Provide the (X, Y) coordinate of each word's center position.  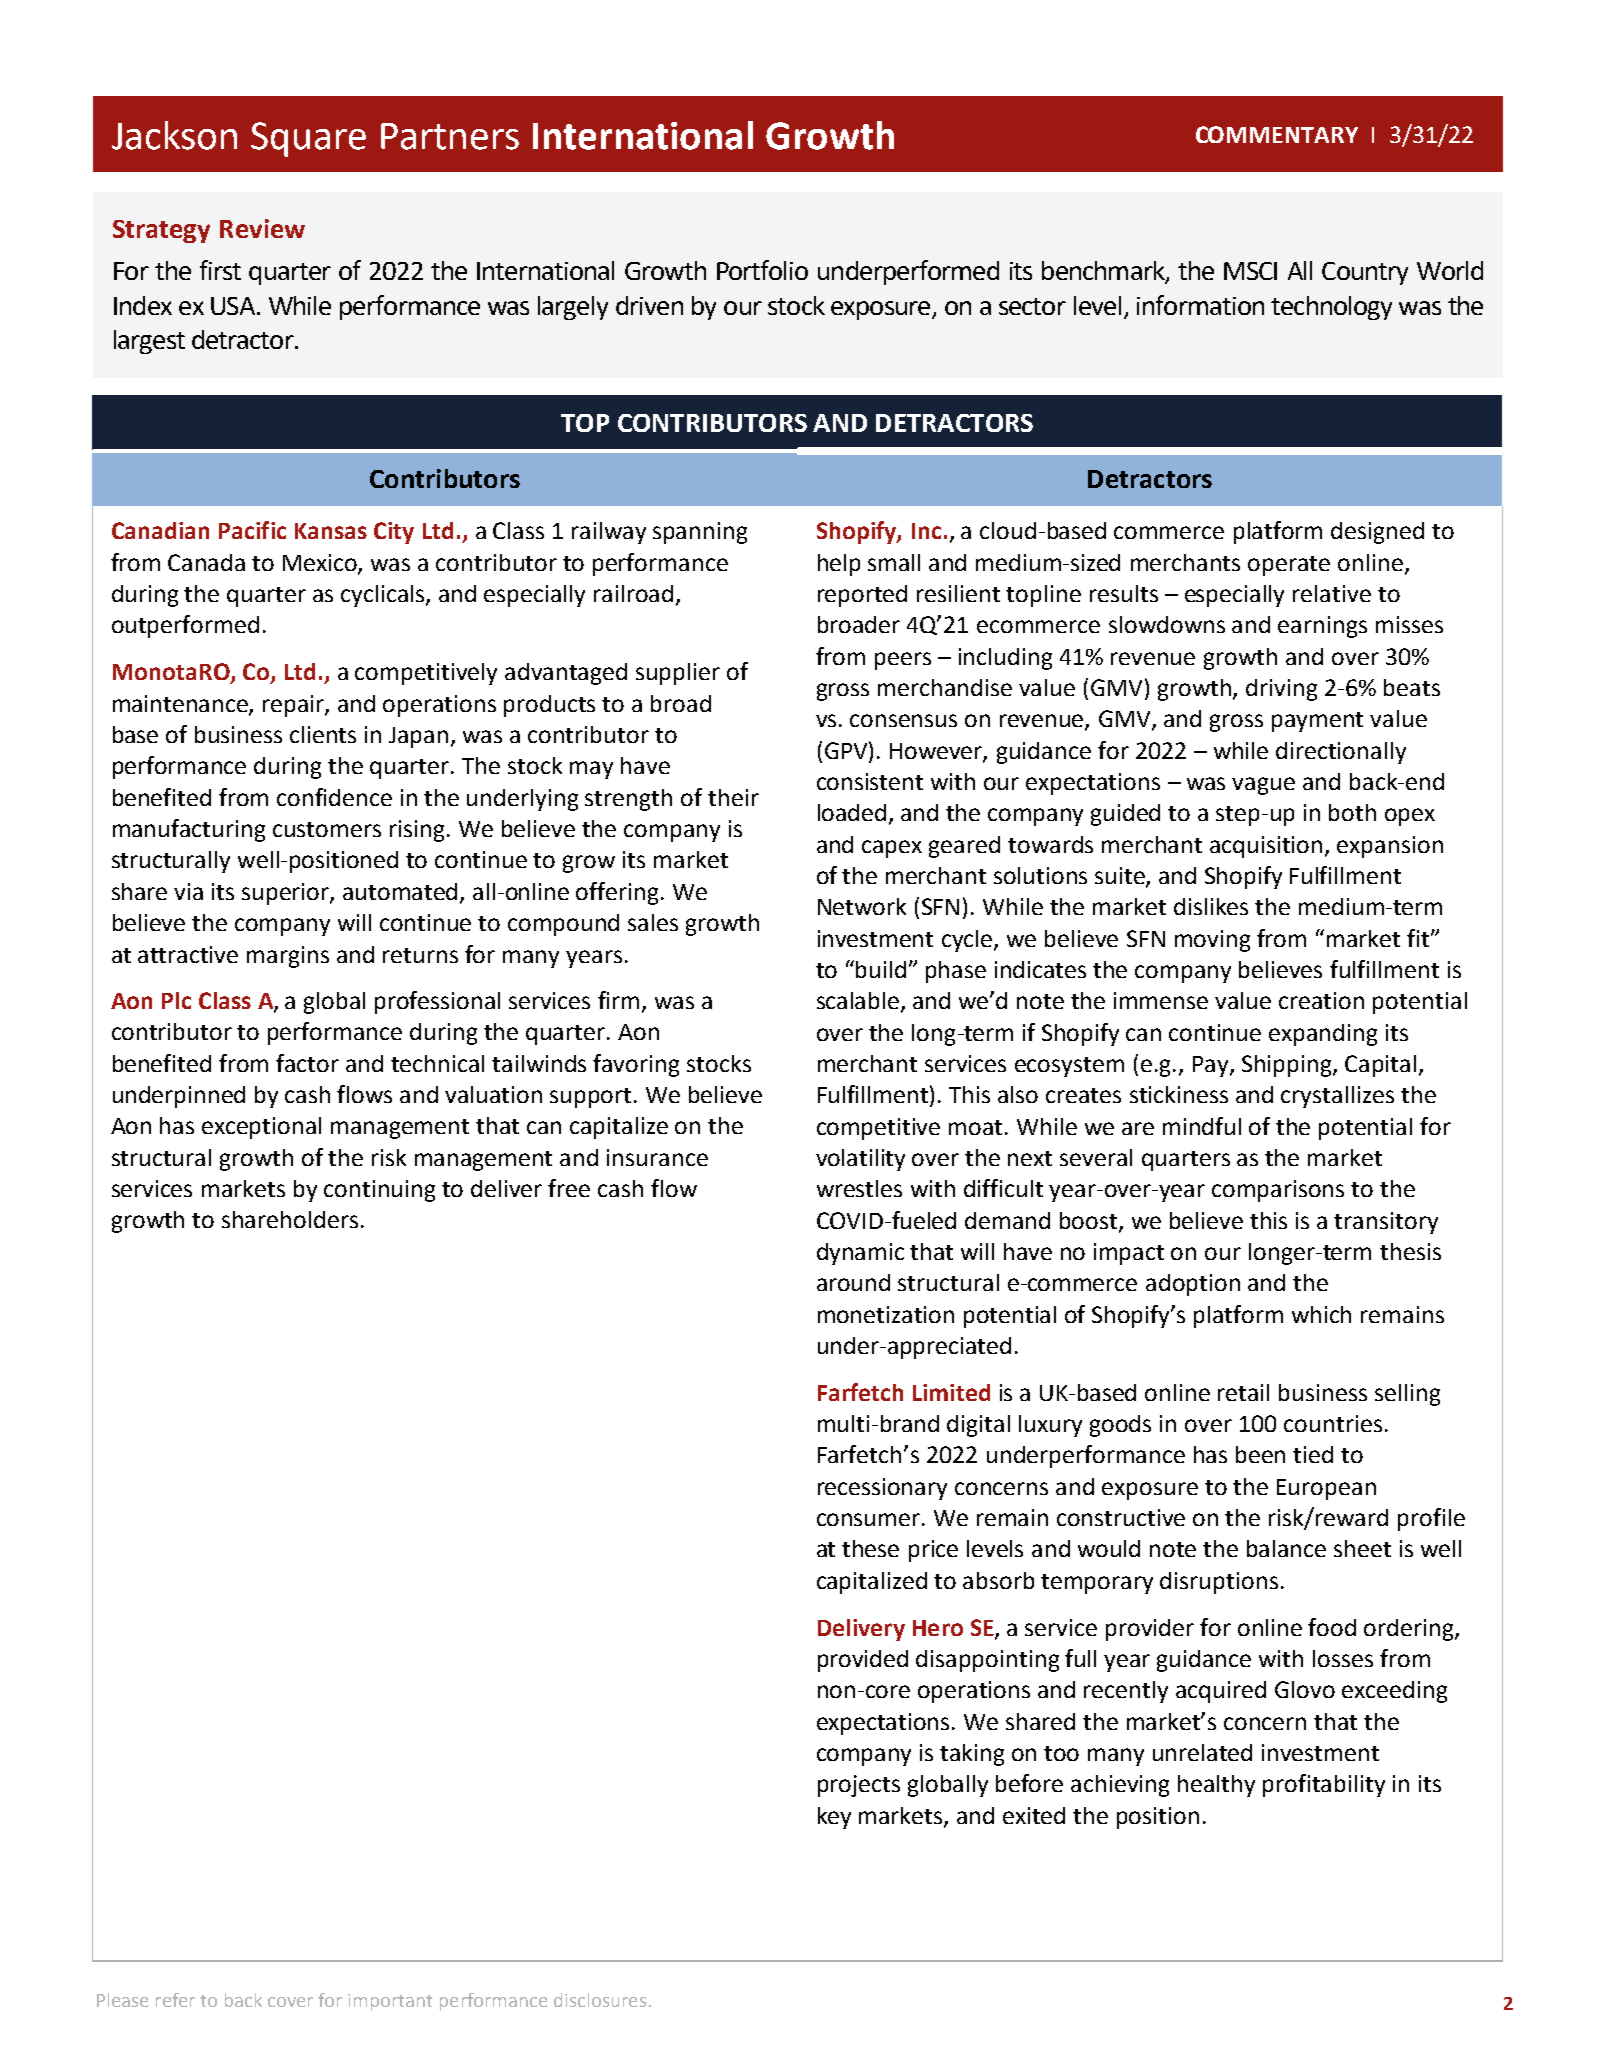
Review (262, 228)
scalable (859, 1002)
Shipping (1288, 1066)
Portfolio (762, 270)
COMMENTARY (1277, 134)
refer (175, 2000)
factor (307, 1063)
